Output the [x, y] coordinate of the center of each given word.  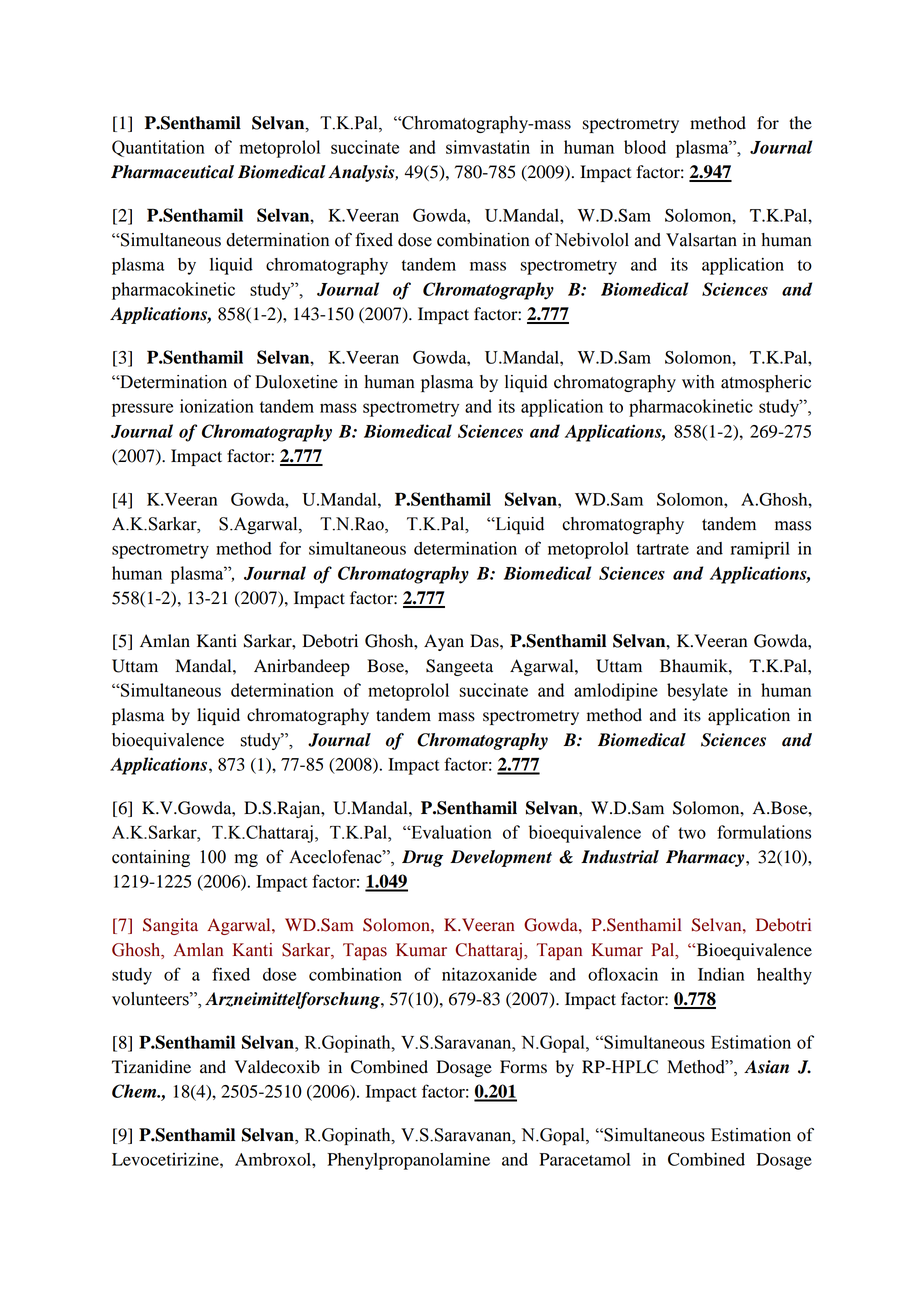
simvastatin [488, 147]
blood [645, 147]
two [692, 833]
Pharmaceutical [172, 172]
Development [501, 858]
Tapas [365, 951]
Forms [523, 1067]
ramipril [760, 550]
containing [151, 858]
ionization [217, 406]
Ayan [444, 642]
